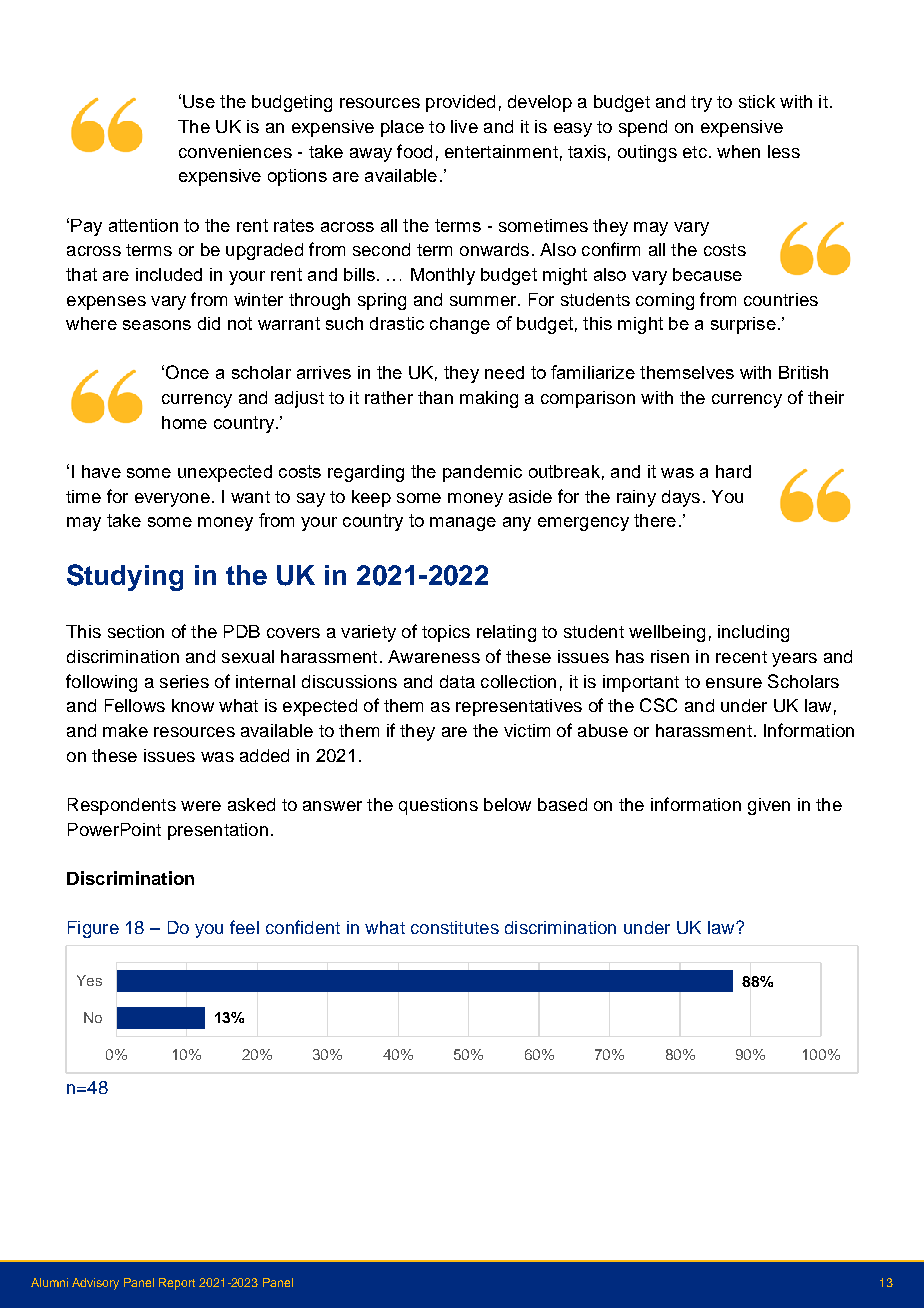 Image resolution: width=924 pixels, height=1308 pixels. Describe the element at coordinates (733, 471) in the screenshot. I see `hard` at that location.
